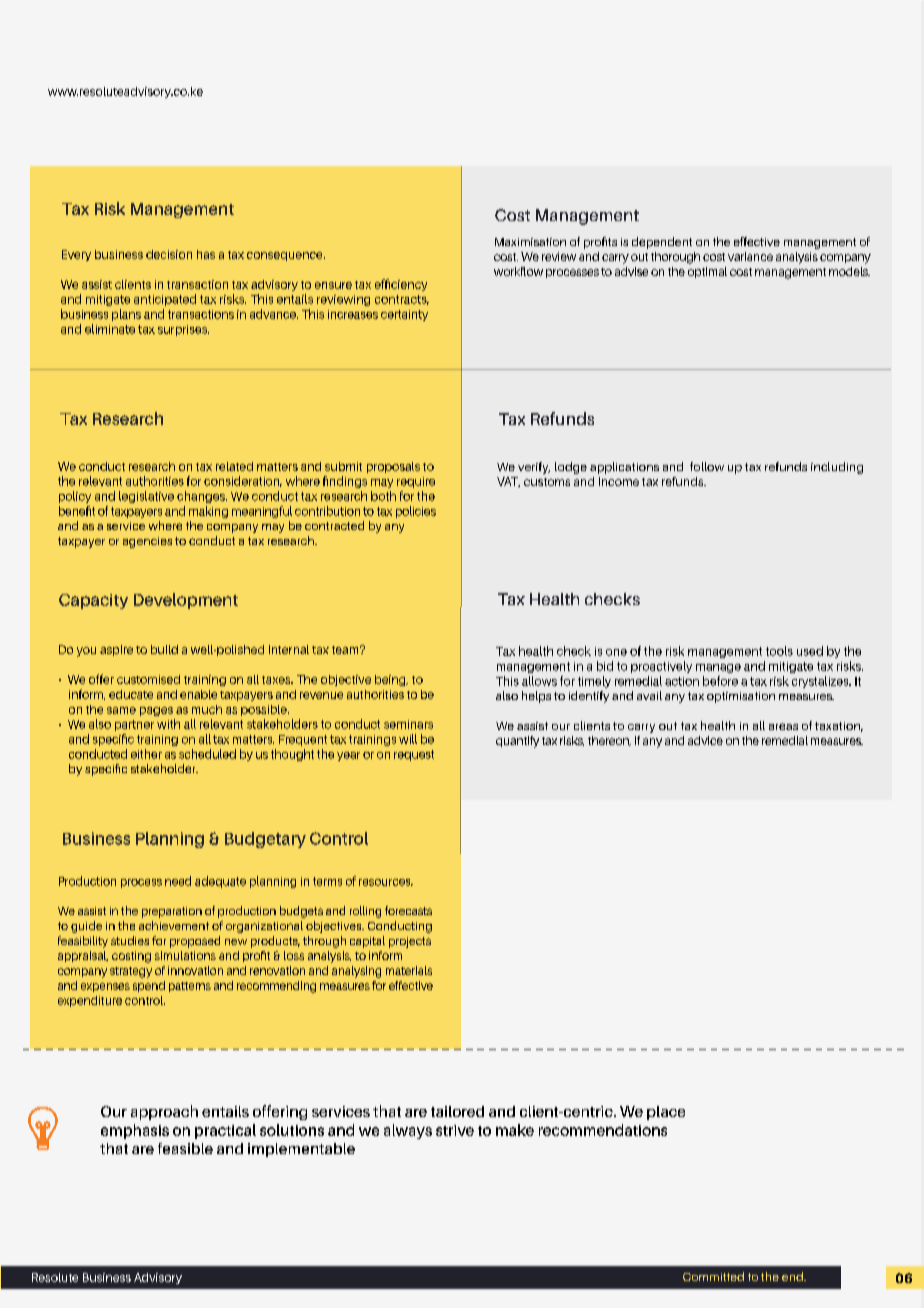 The height and width of the page is (1308, 924). What do you see at coordinates (518, 271) in the page?
I see `workflow` at bounding box center [518, 271].
